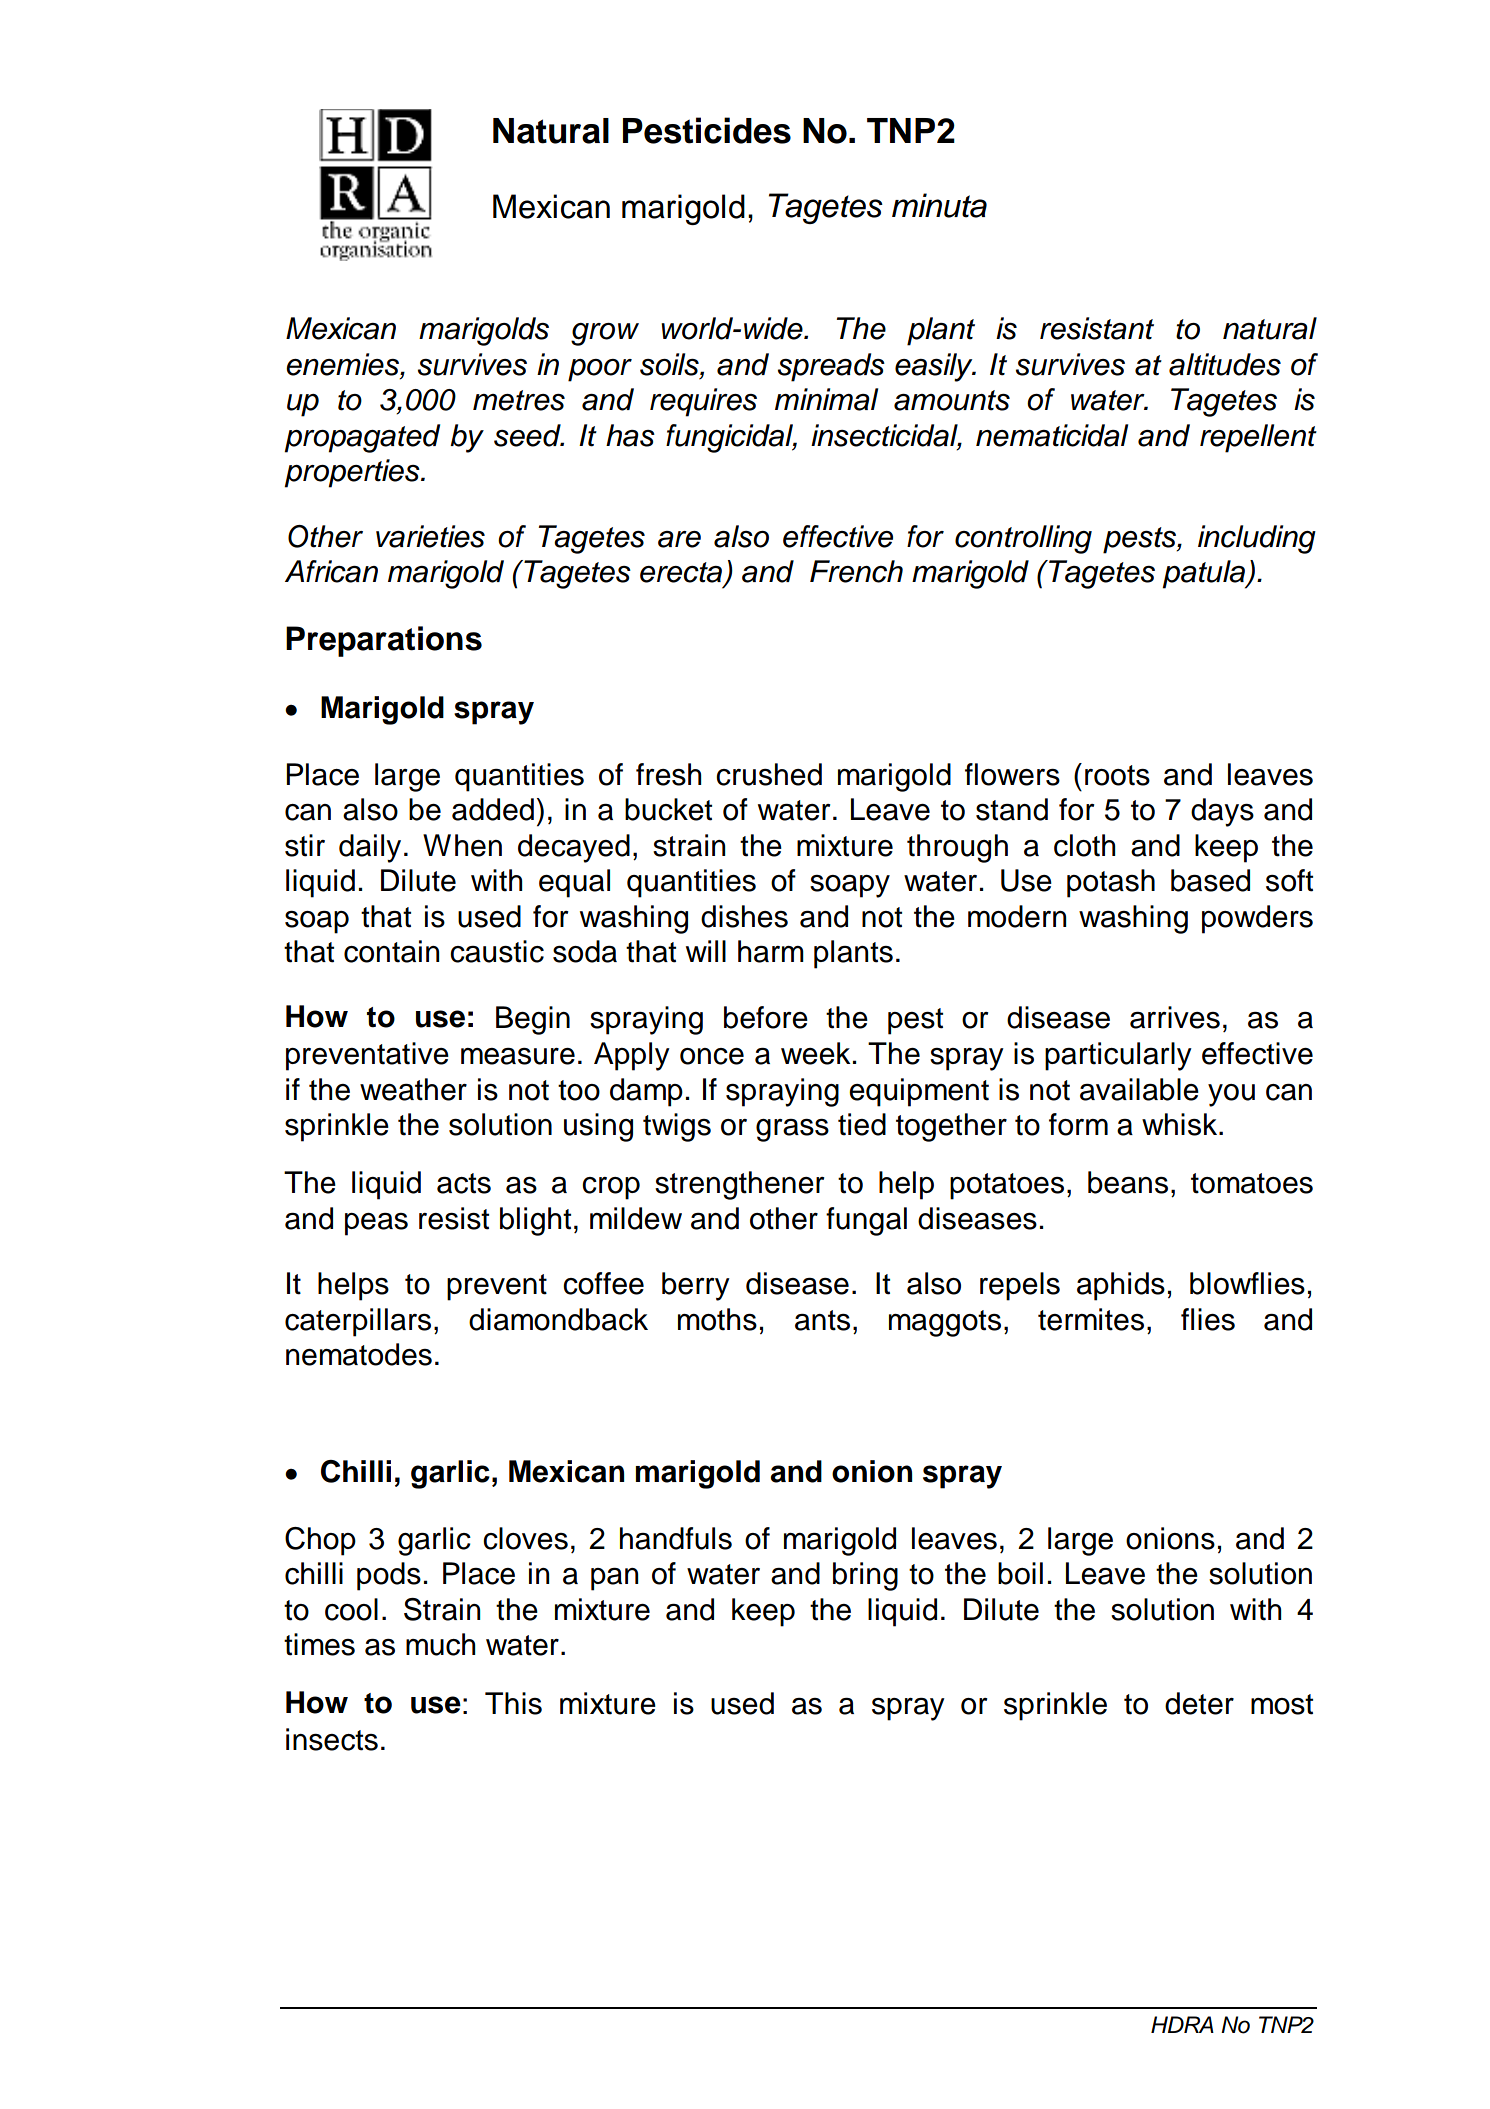 The height and width of the screenshot is (2109, 1490). I want to click on enemies, so click(343, 364).
